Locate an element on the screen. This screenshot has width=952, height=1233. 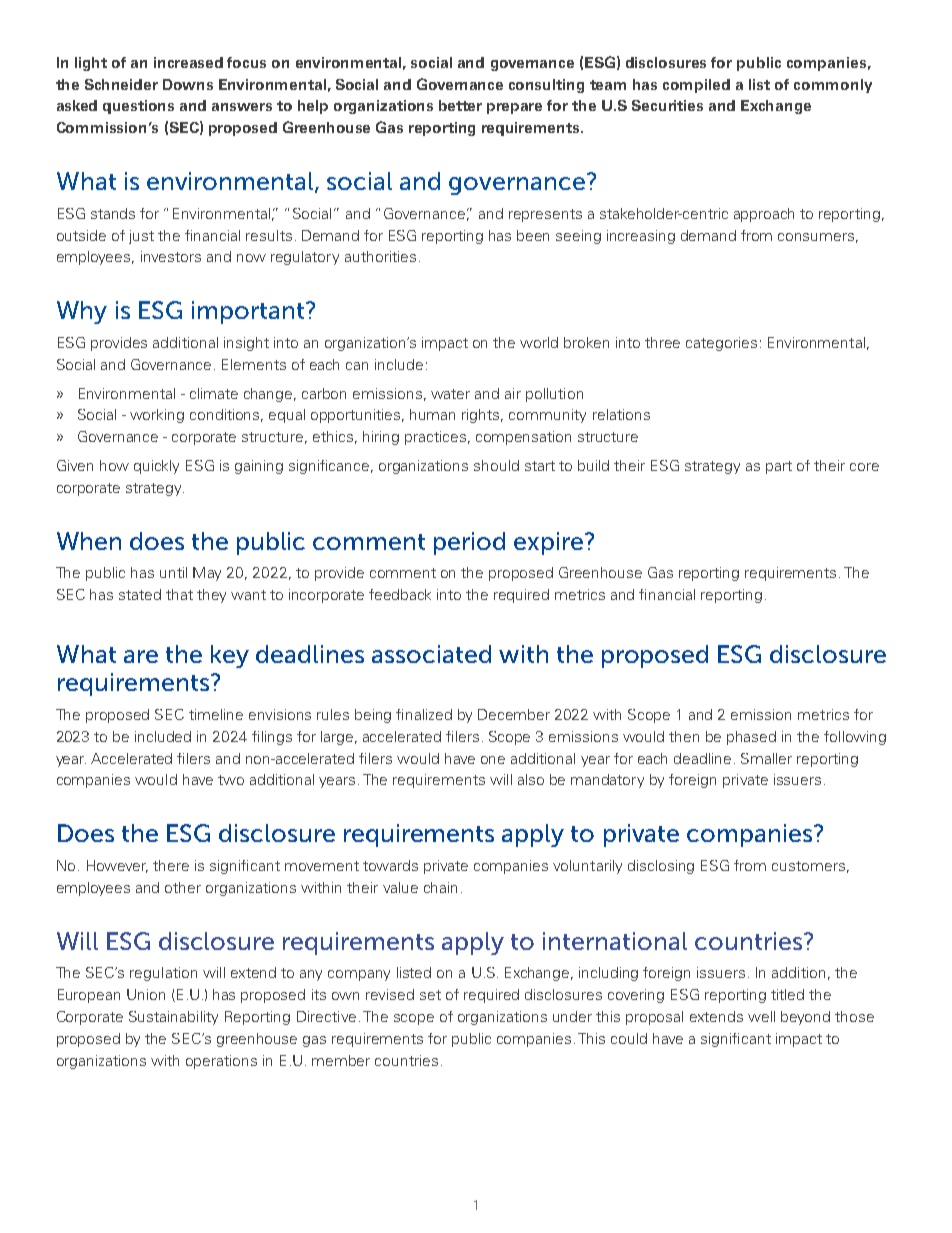
period is located at coordinates (469, 543).
